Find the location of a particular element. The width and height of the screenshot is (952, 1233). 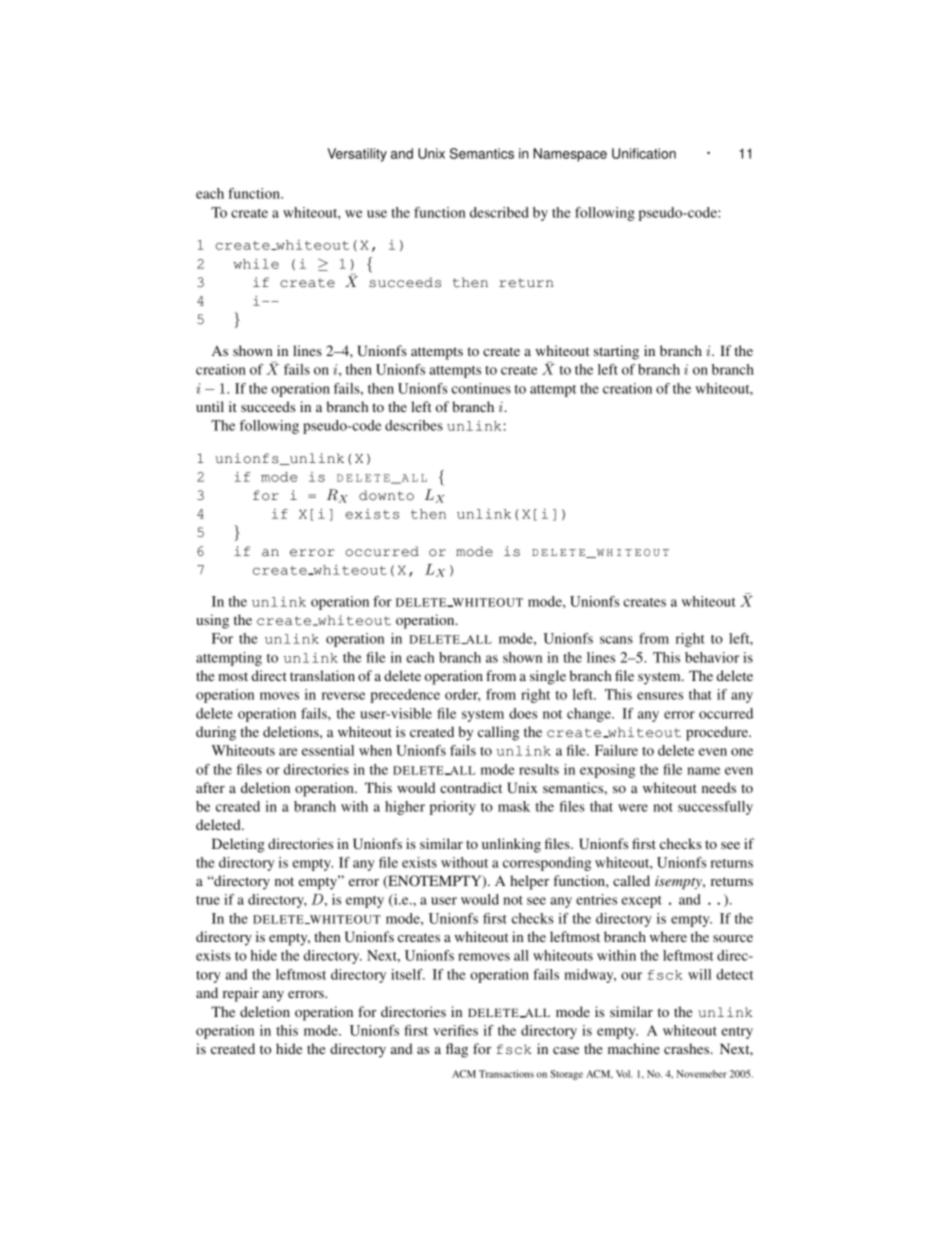

are is located at coordinates (288, 752).
